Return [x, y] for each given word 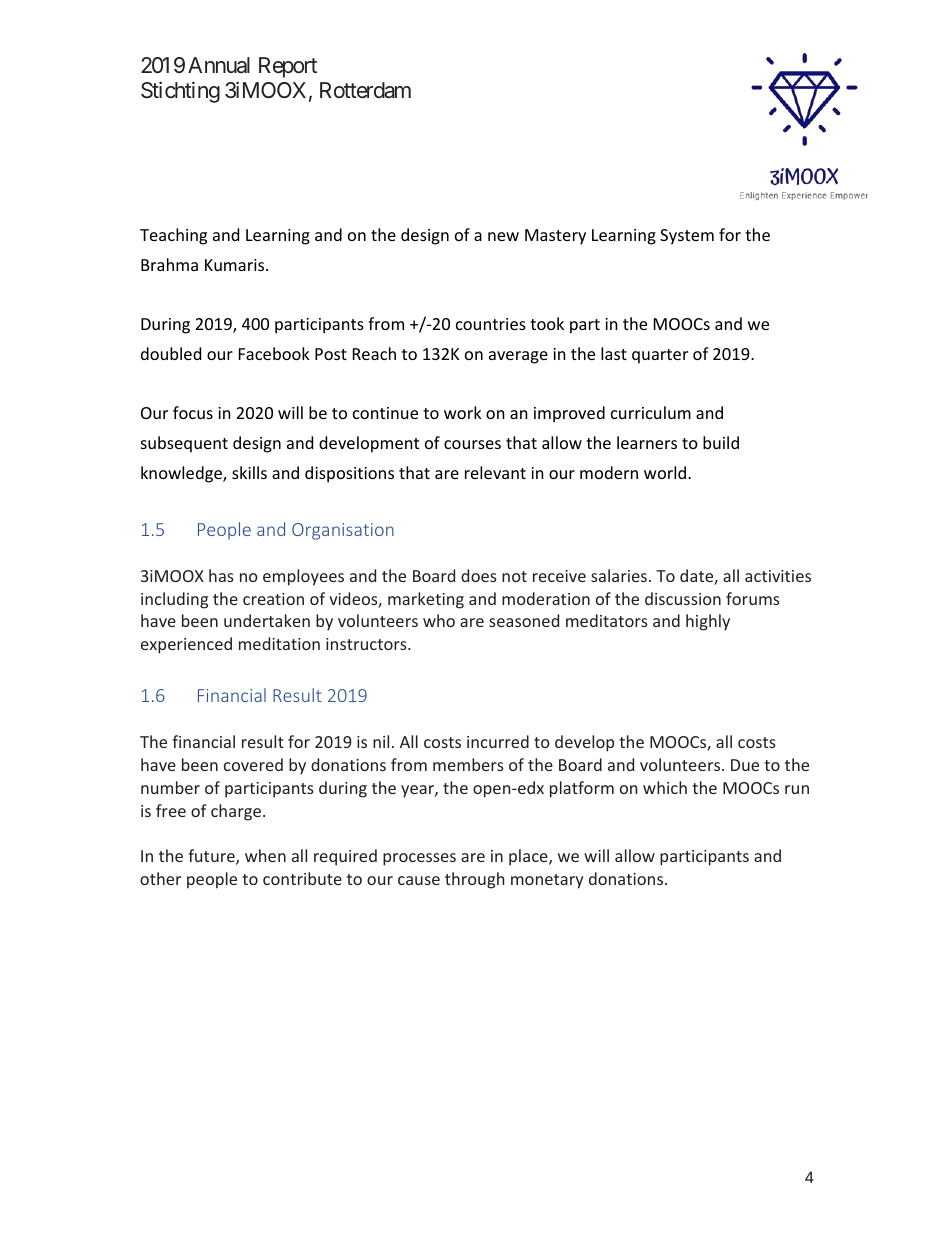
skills [249, 472]
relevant [495, 472]
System [687, 237]
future [212, 857]
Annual [219, 65]
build [721, 442]
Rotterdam [365, 90]
